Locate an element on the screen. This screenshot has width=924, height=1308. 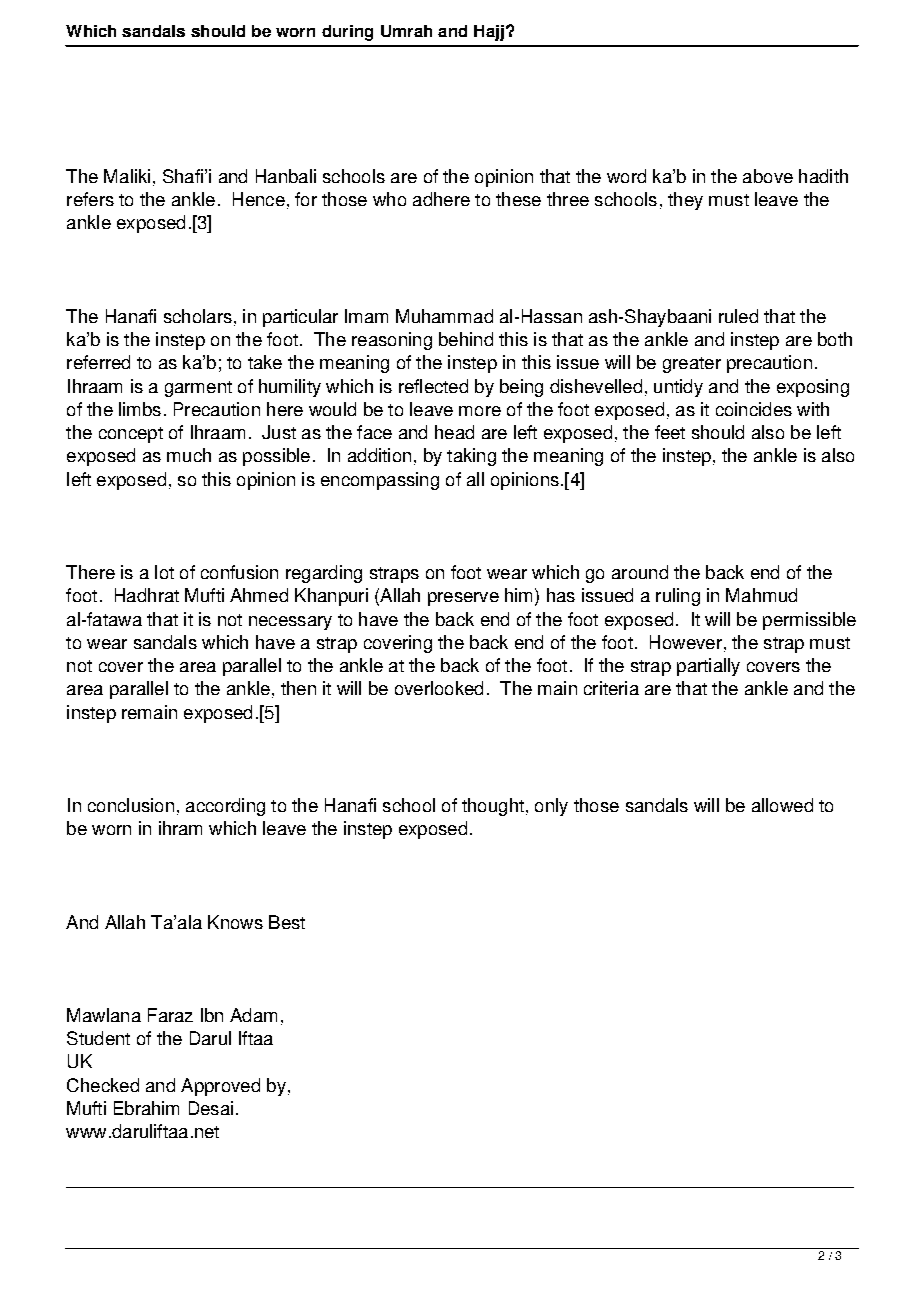
Muhammad is located at coordinates (444, 316).
